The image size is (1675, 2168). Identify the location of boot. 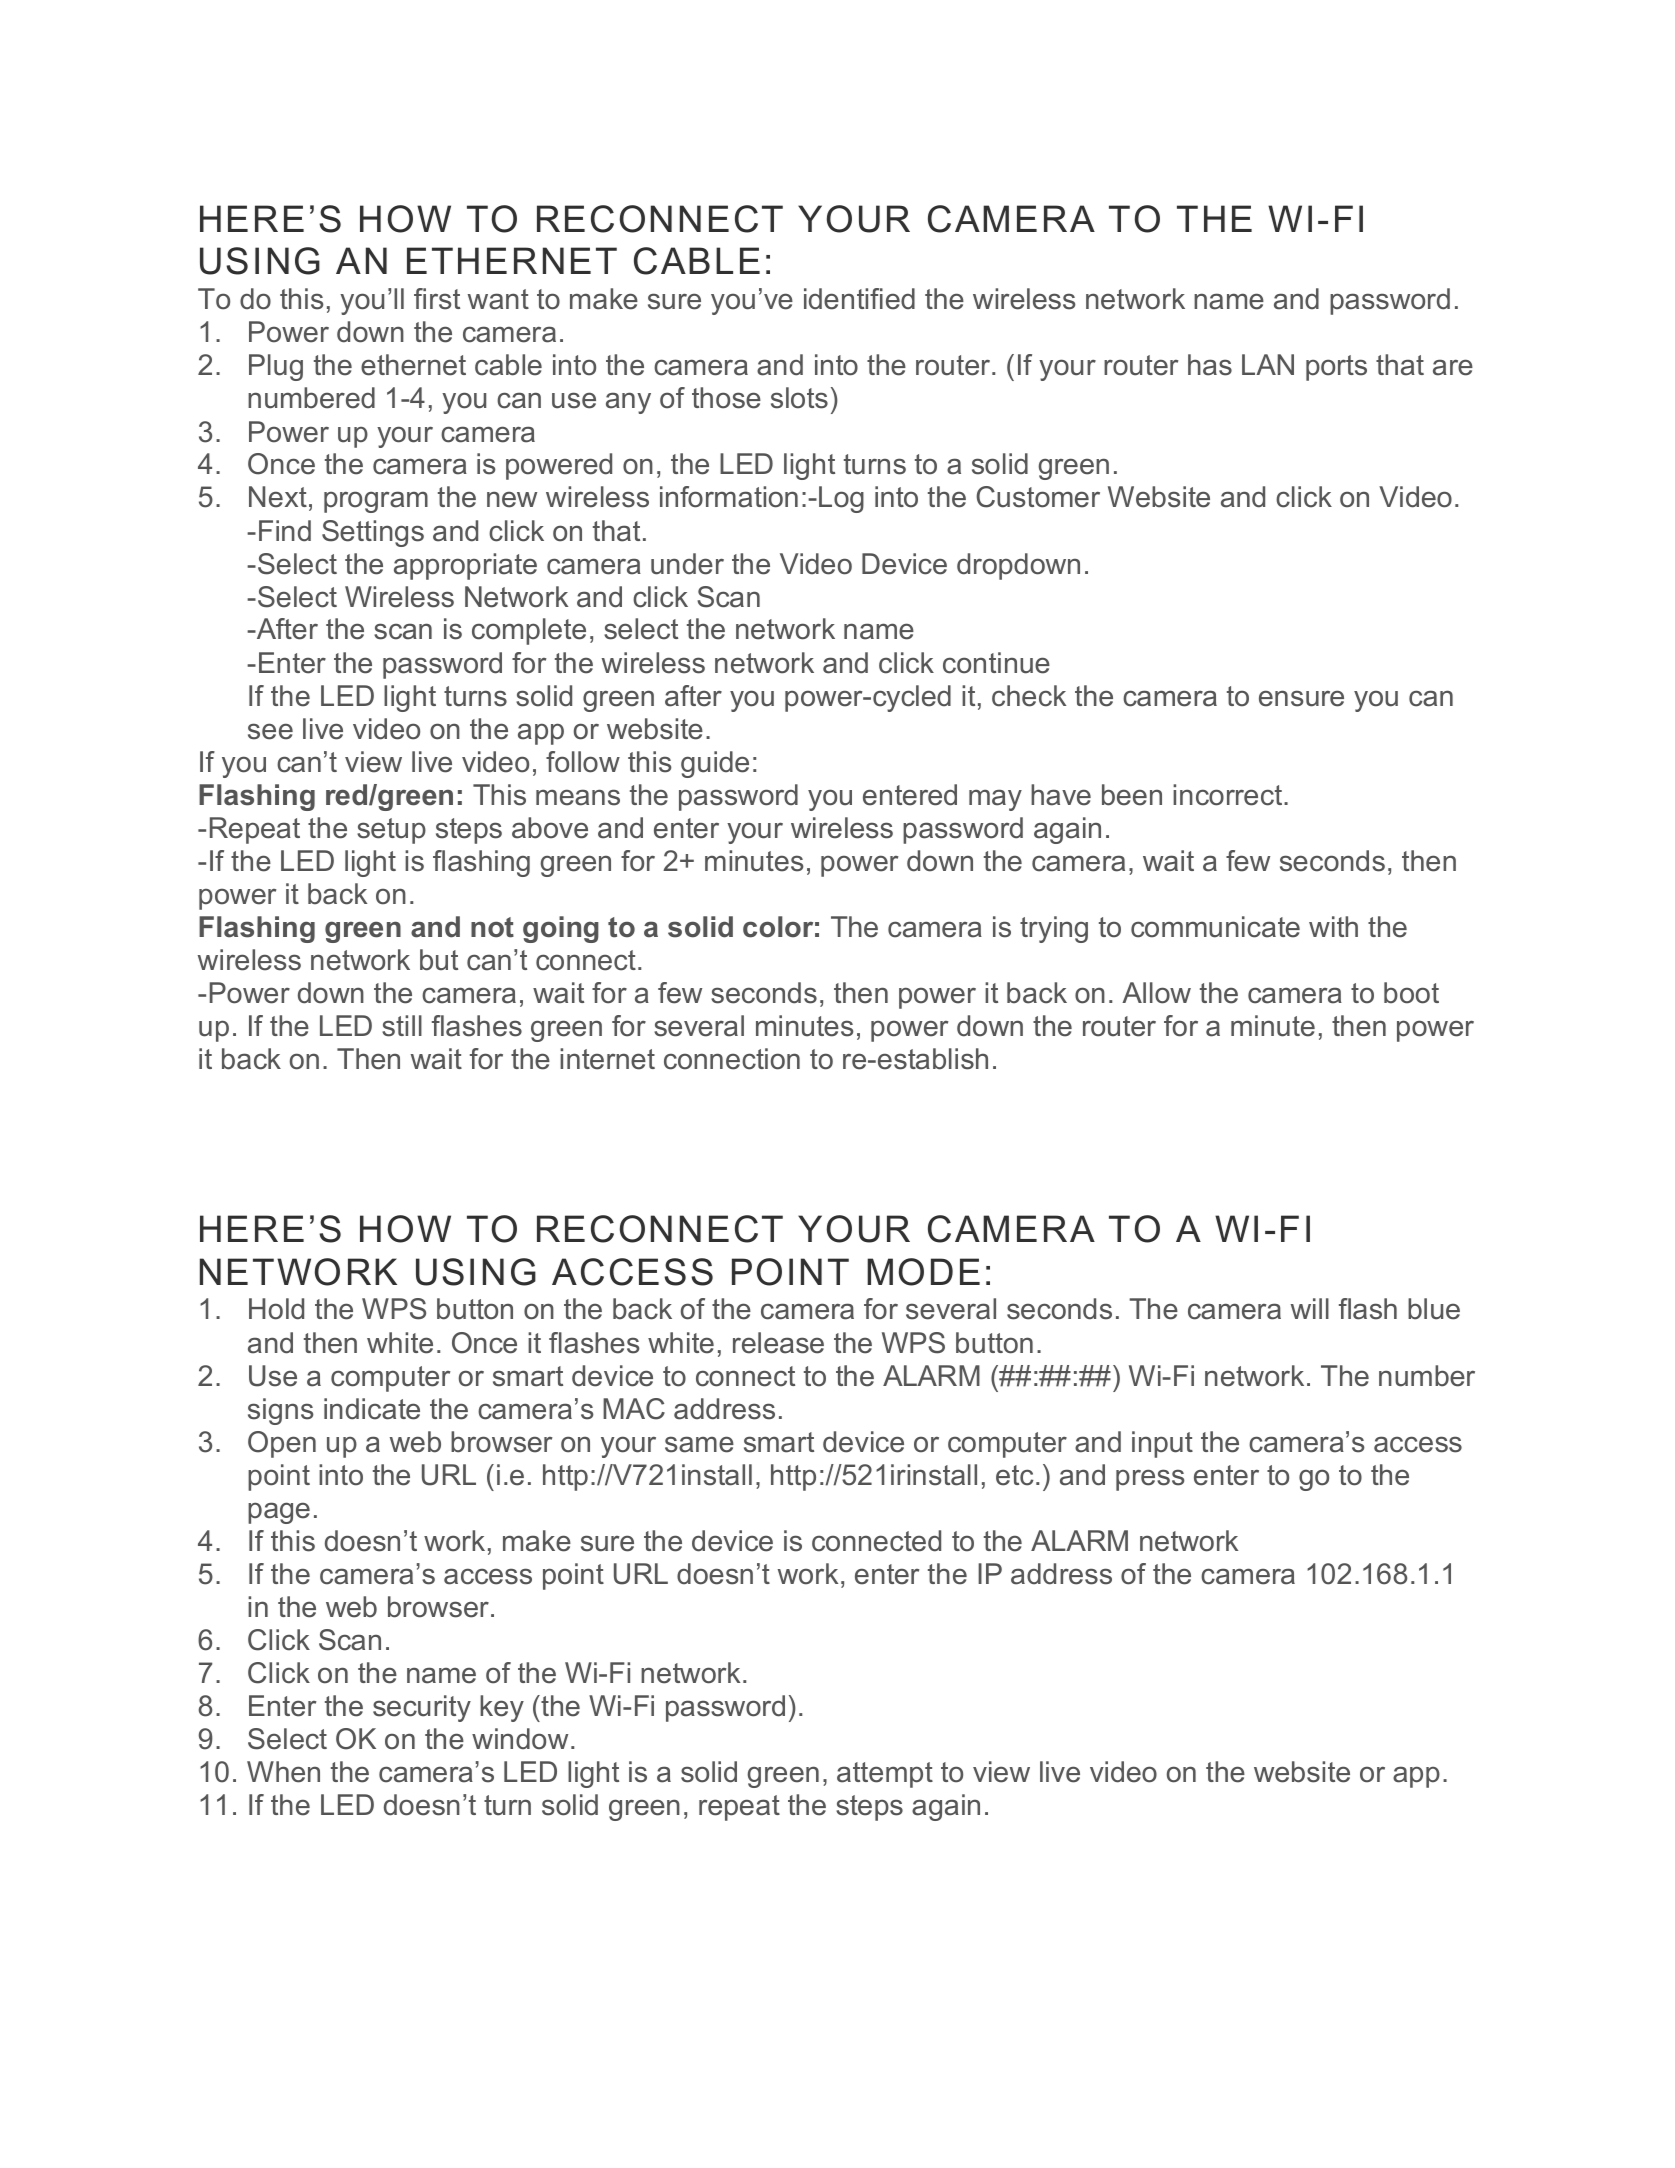
(1411, 993).
